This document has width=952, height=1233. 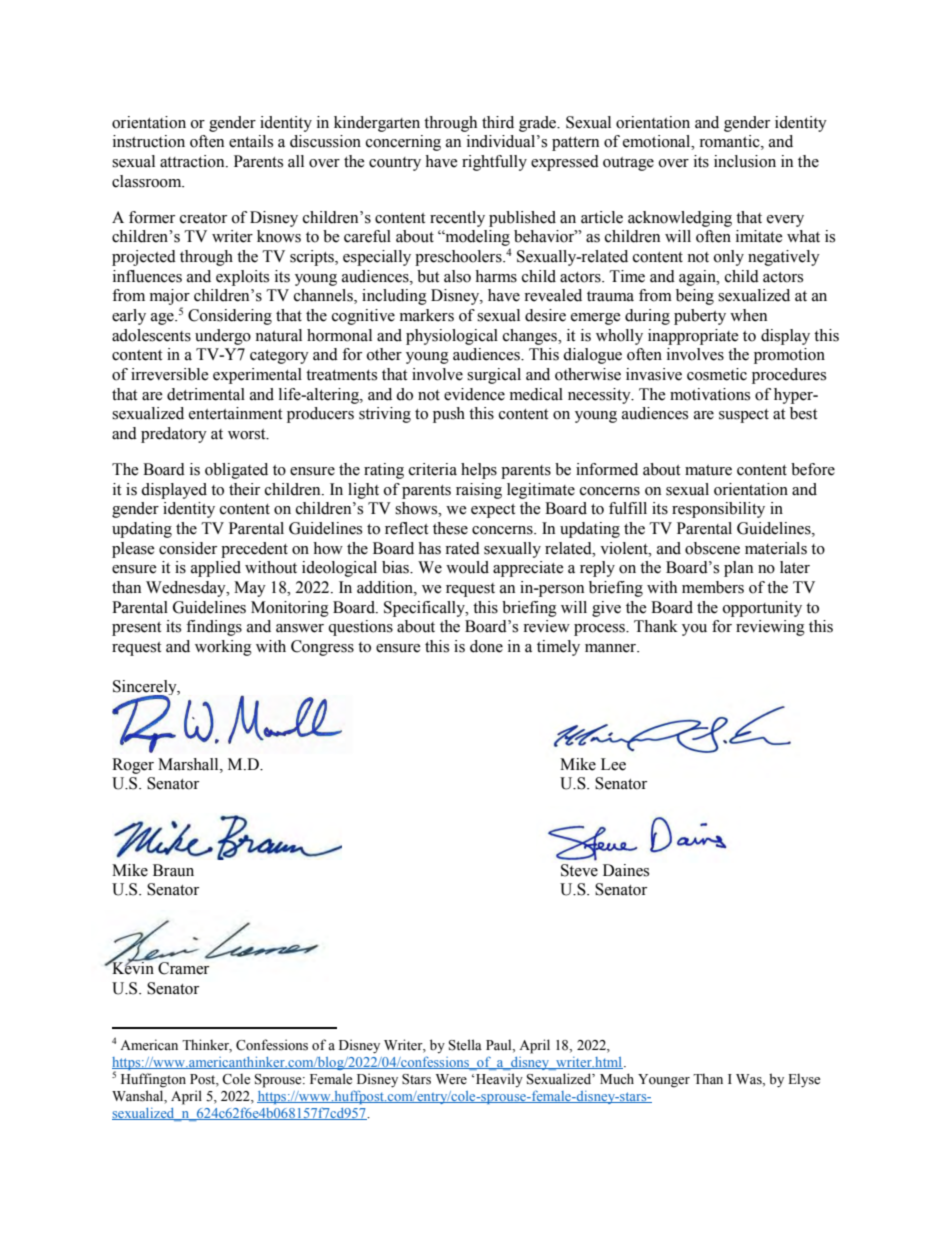 I want to click on Huffington, so click(x=153, y=1080).
